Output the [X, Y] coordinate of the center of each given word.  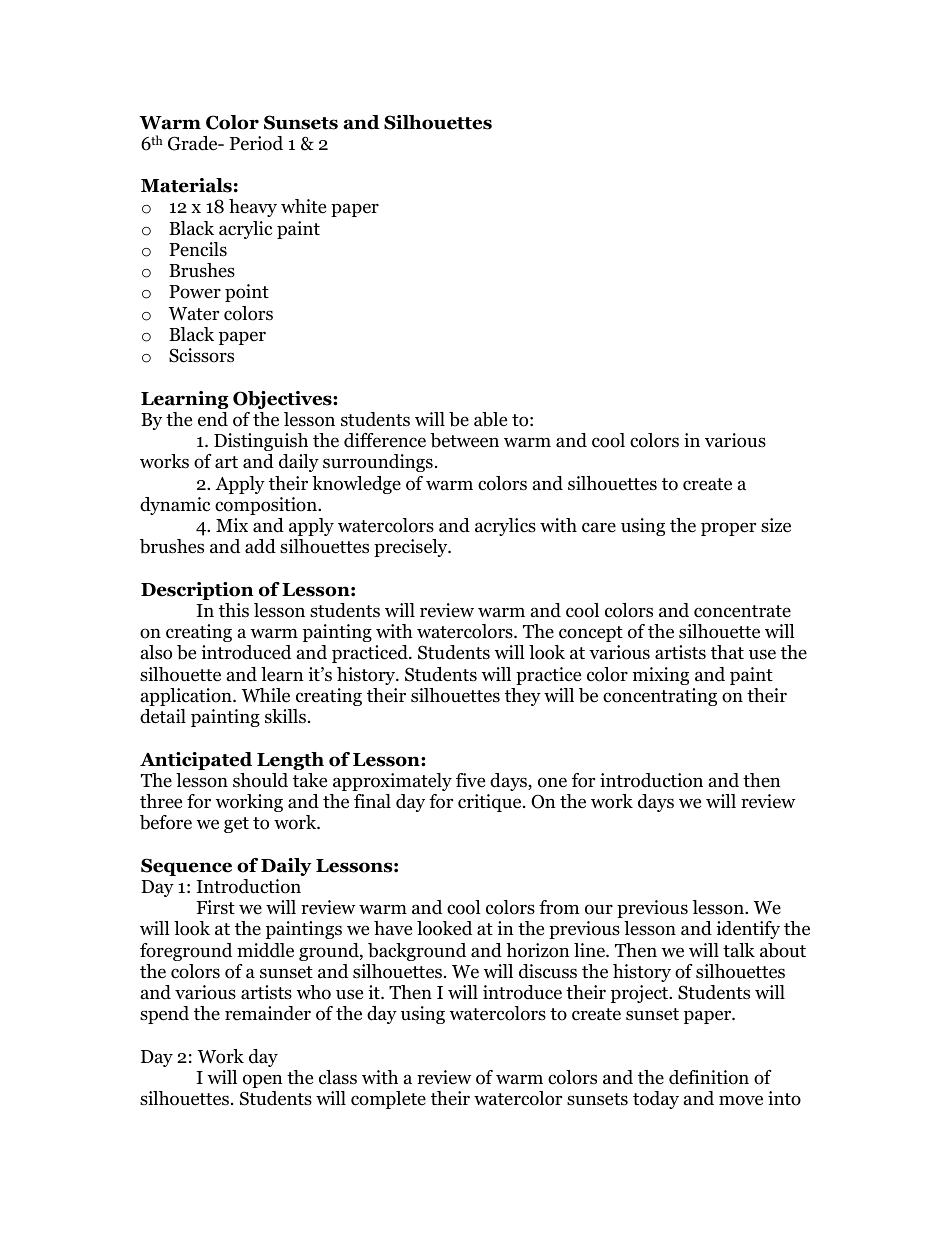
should [260, 780]
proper [728, 529]
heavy [253, 208]
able [490, 419]
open [263, 1081]
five [470, 780]
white [303, 206]
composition [267, 506]
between [464, 440]
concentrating [660, 697]
